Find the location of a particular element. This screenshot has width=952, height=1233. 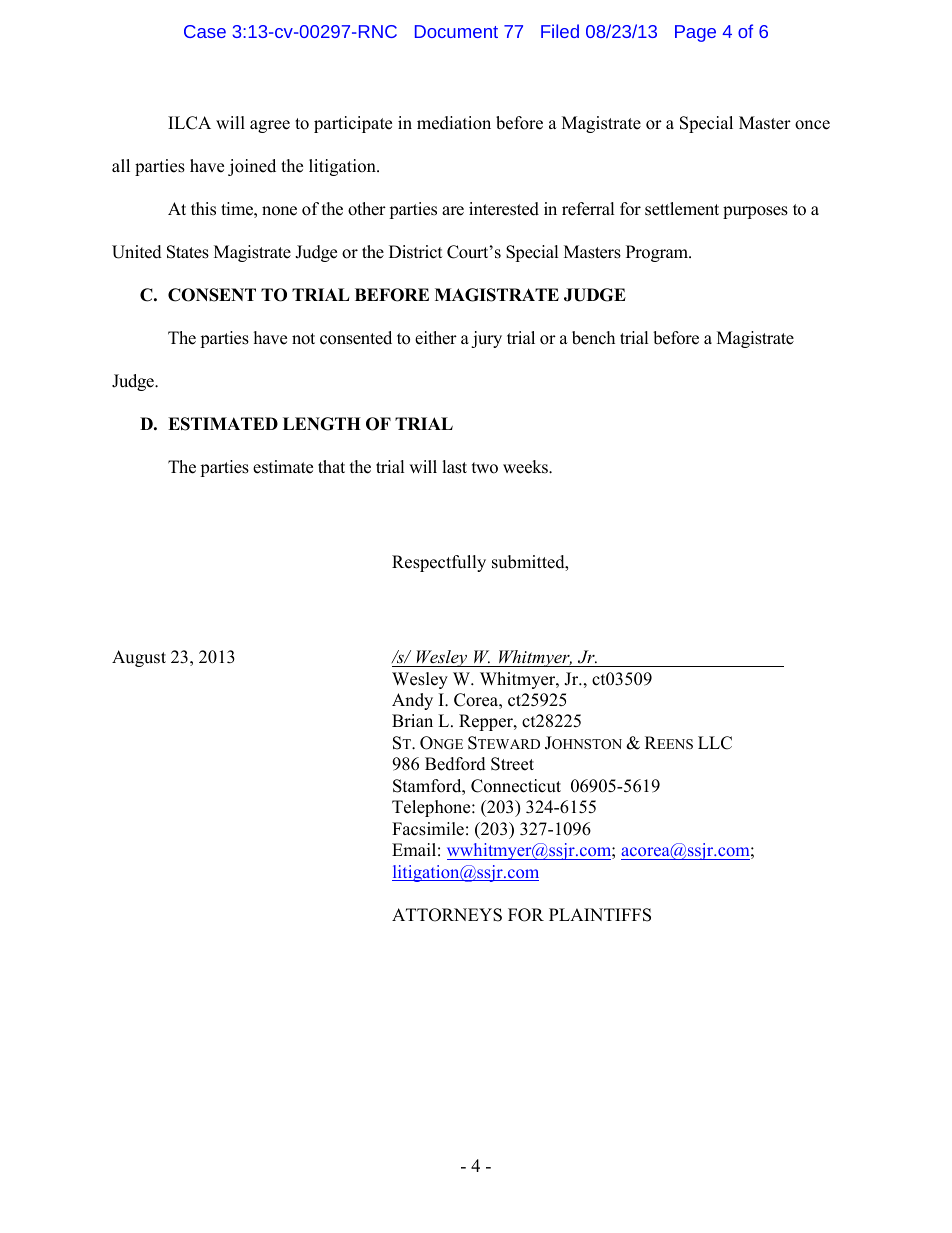

Program is located at coordinates (658, 253).
